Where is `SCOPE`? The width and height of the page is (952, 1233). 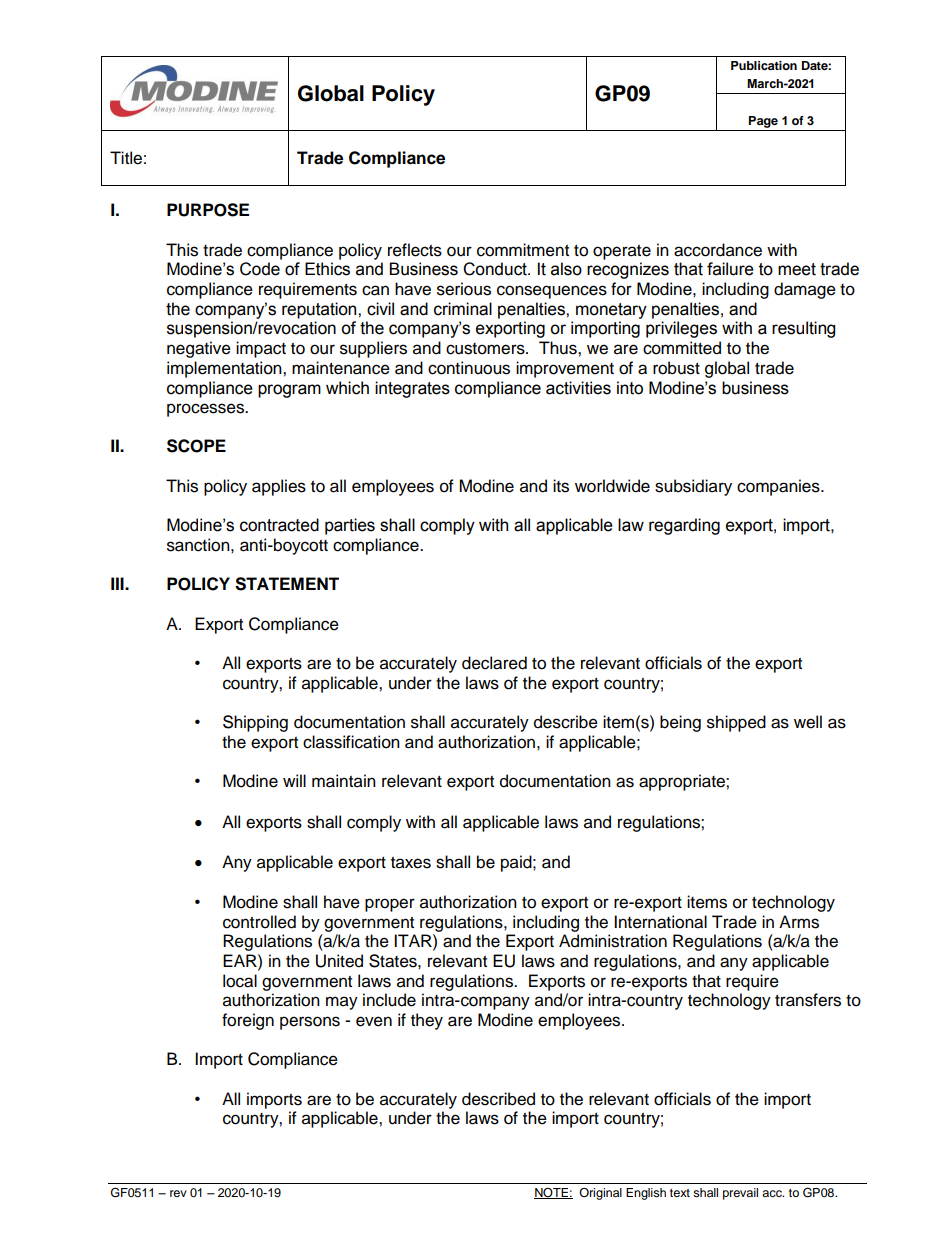
SCOPE is located at coordinates (196, 446).
